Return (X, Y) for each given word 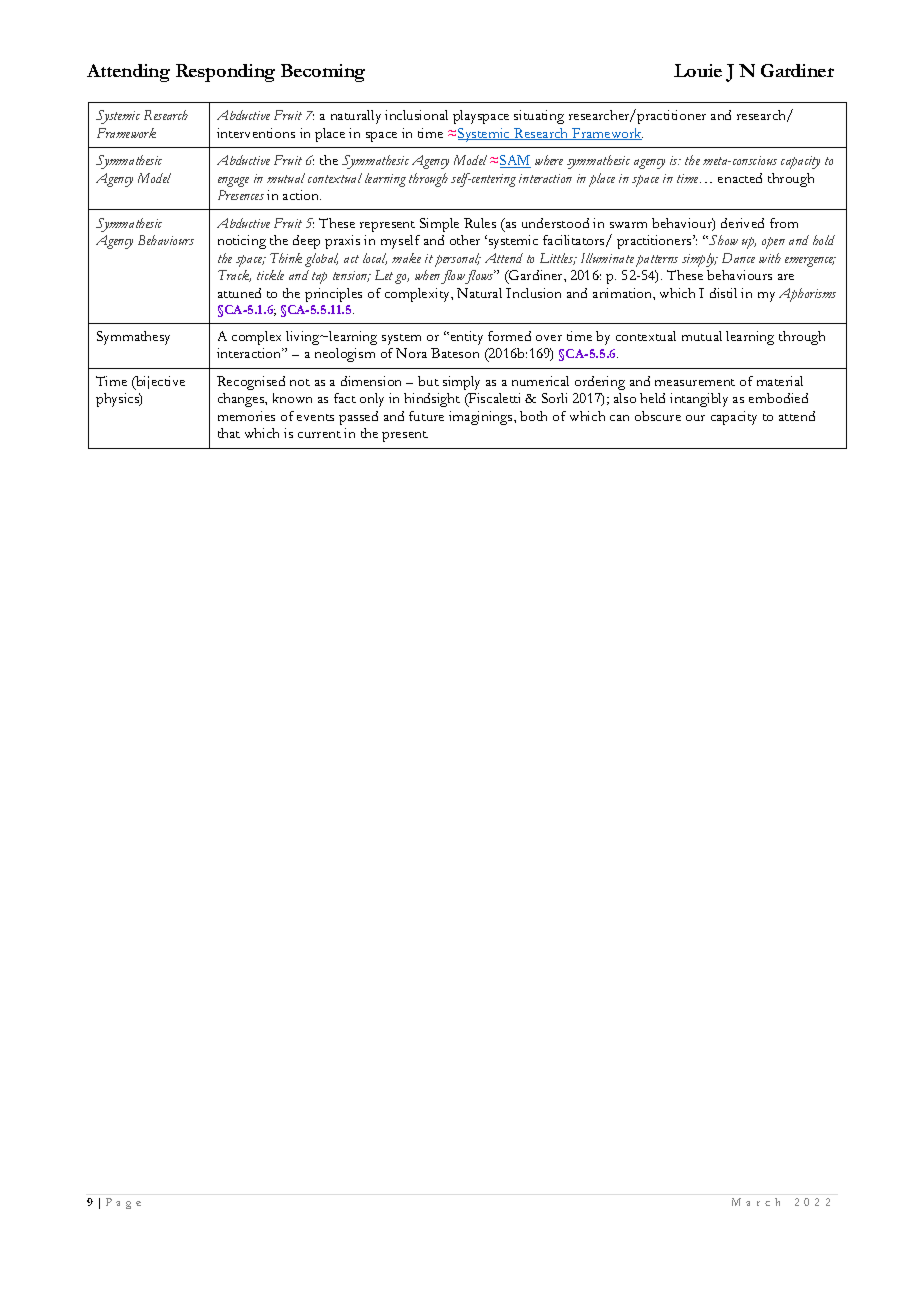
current (319, 434)
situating (539, 117)
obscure (658, 416)
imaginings (482, 418)
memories (246, 416)
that (229, 433)
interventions (256, 133)
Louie (698, 70)
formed (509, 336)
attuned (239, 293)
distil (723, 293)
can (619, 418)
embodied (778, 398)
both (533, 416)
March (756, 1202)
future (426, 416)
